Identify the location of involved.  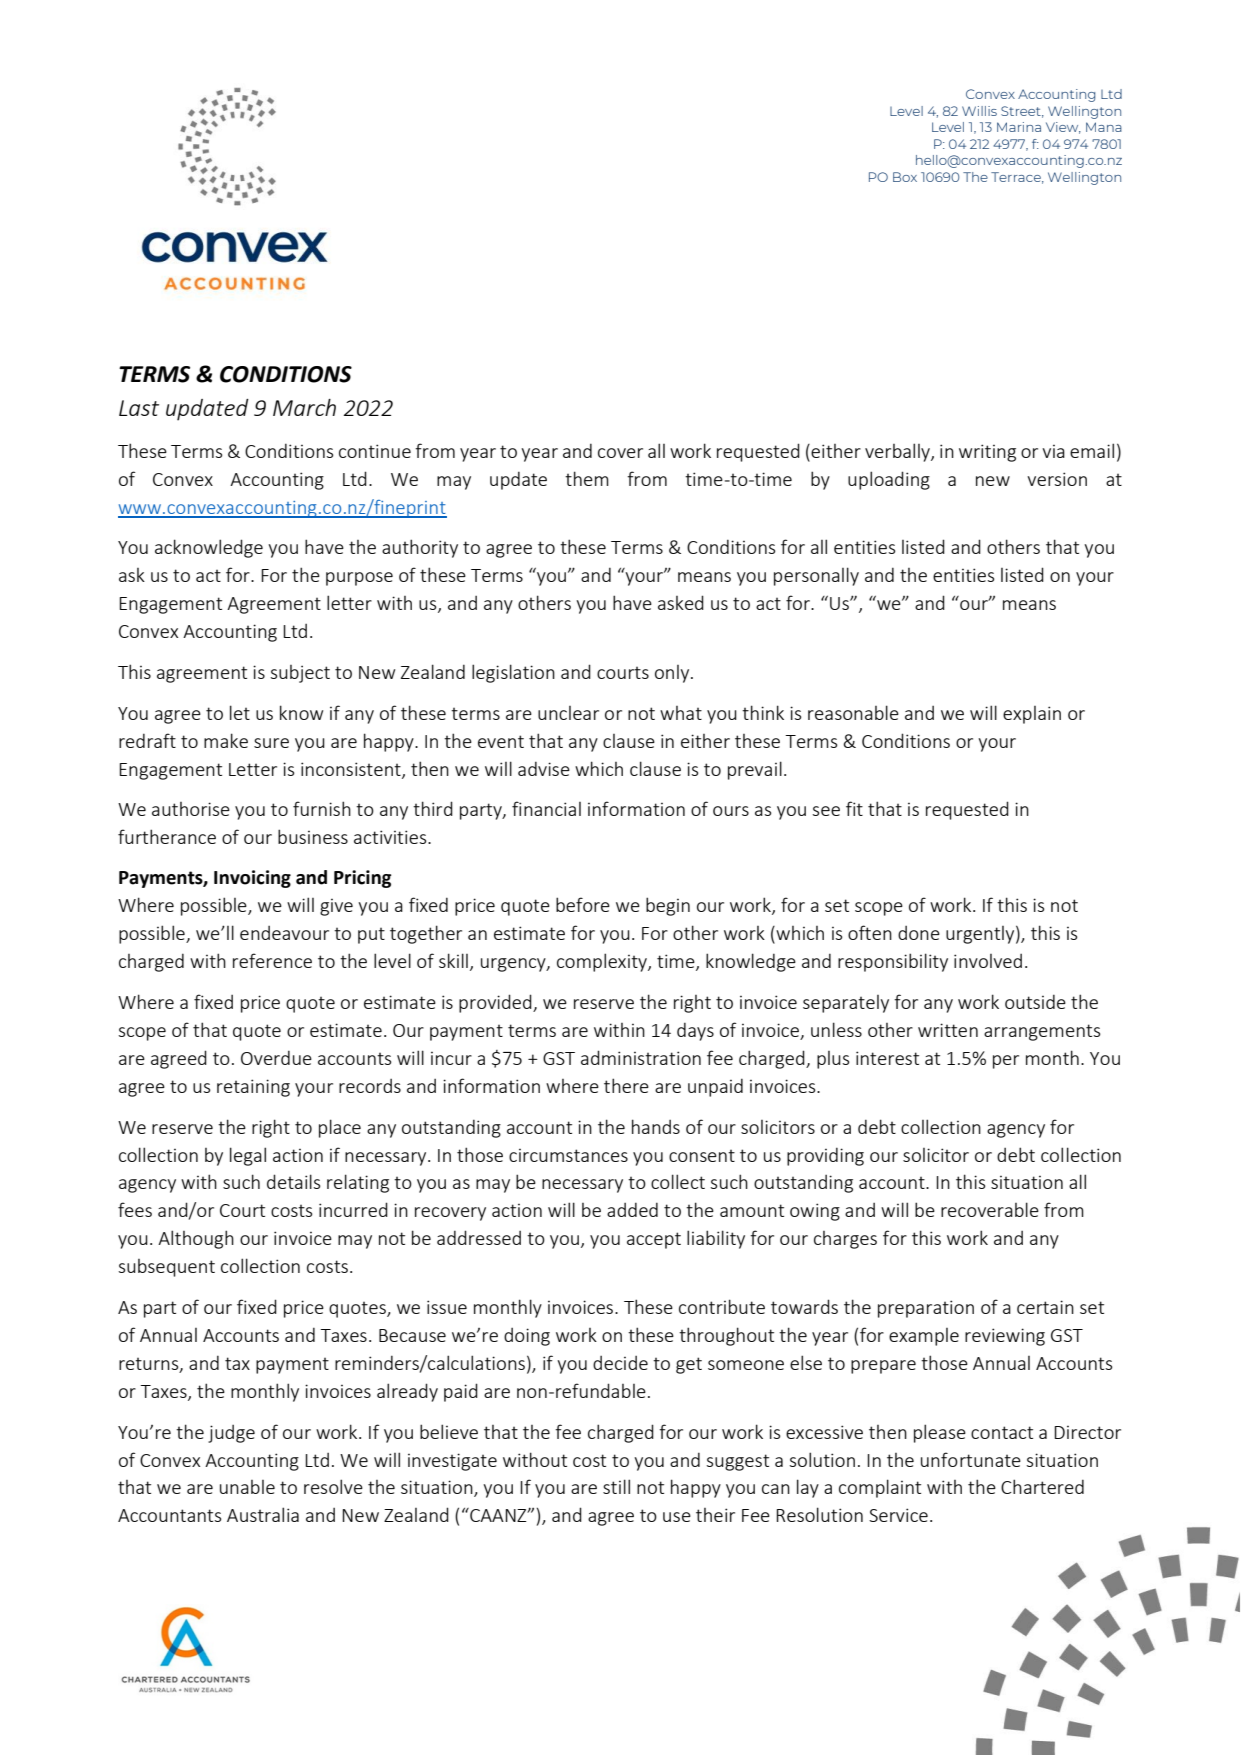
(988, 961).
